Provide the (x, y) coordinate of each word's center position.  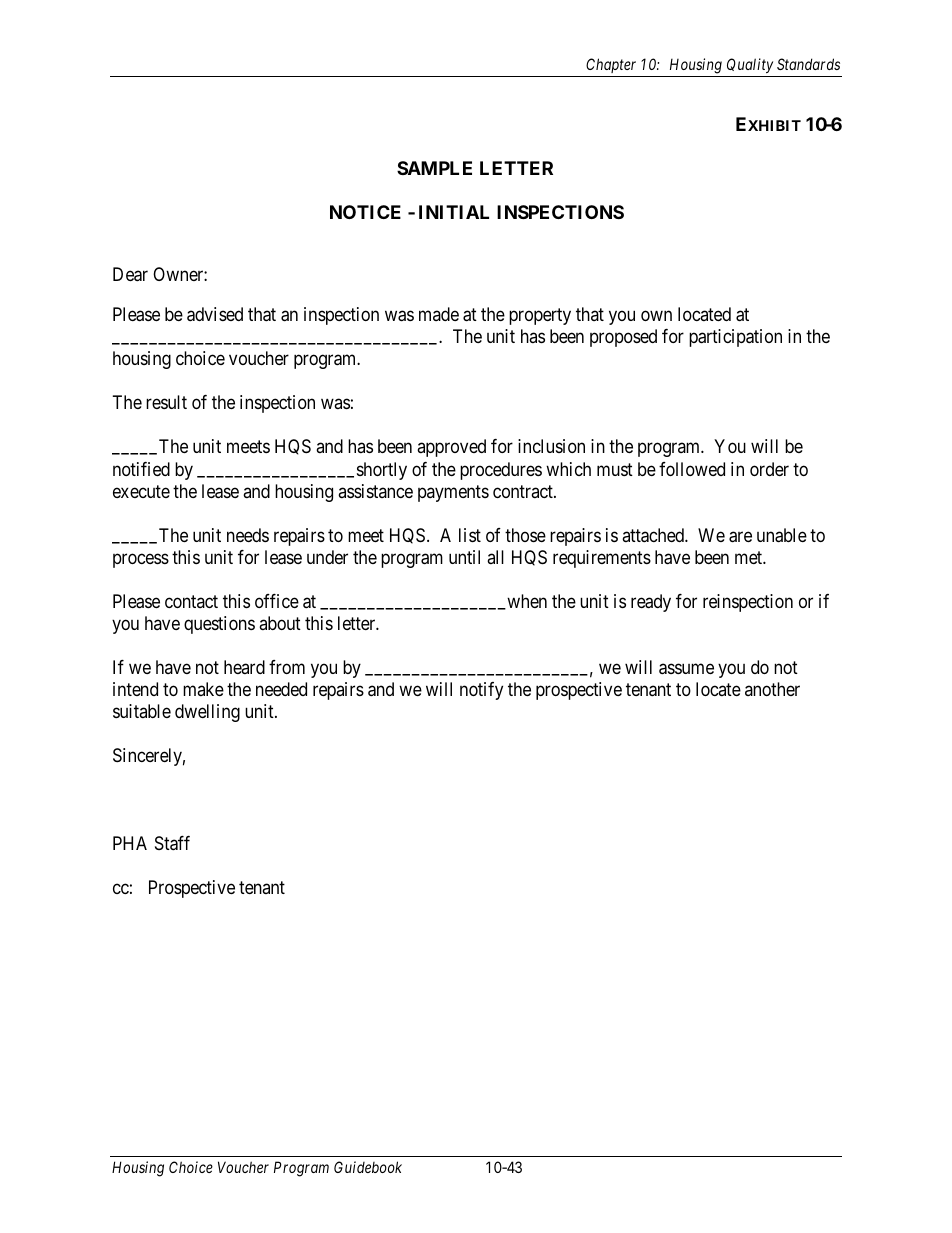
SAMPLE (434, 168)
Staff (172, 843)
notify (481, 691)
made (439, 314)
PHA (130, 843)
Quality (750, 65)
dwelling (207, 713)
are (740, 537)
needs (248, 535)
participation (735, 338)
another (772, 689)
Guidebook (368, 1167)
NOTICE (365, 212)
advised (215, 314)
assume (686, 669)
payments (453, 493)
